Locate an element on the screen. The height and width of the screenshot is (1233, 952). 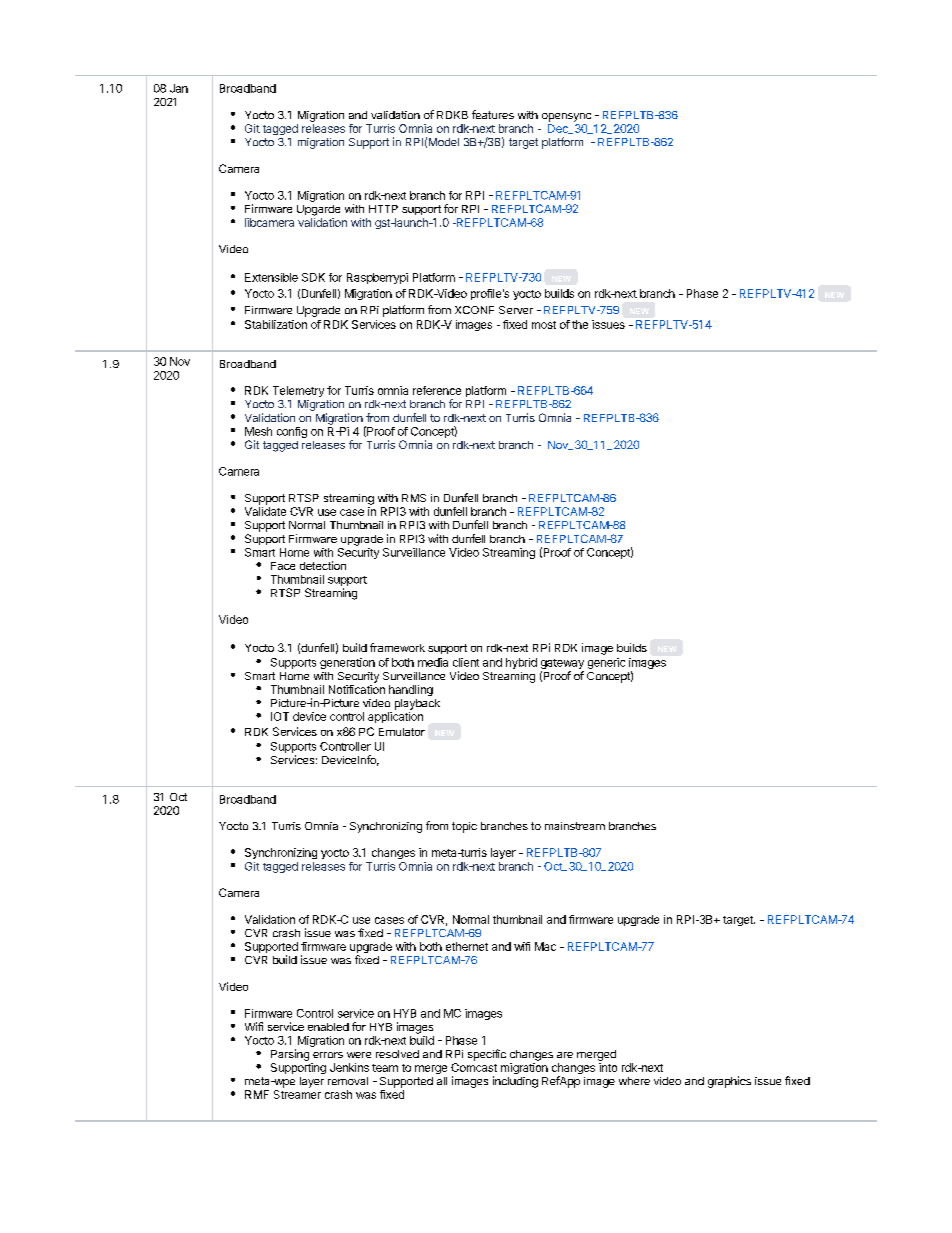
Face is located at coordinates (283, 566).
